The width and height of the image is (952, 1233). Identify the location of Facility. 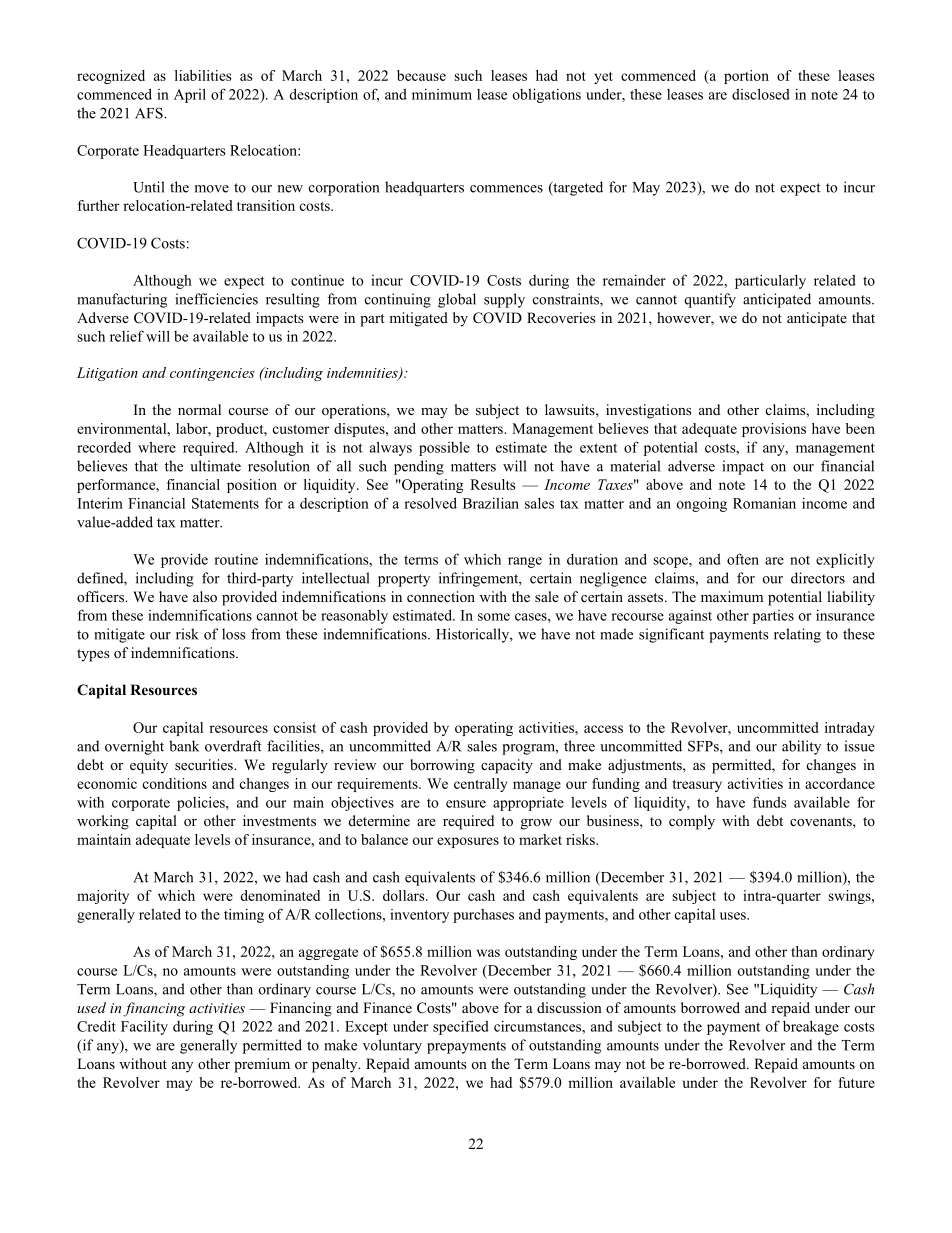
(144, 1028).
